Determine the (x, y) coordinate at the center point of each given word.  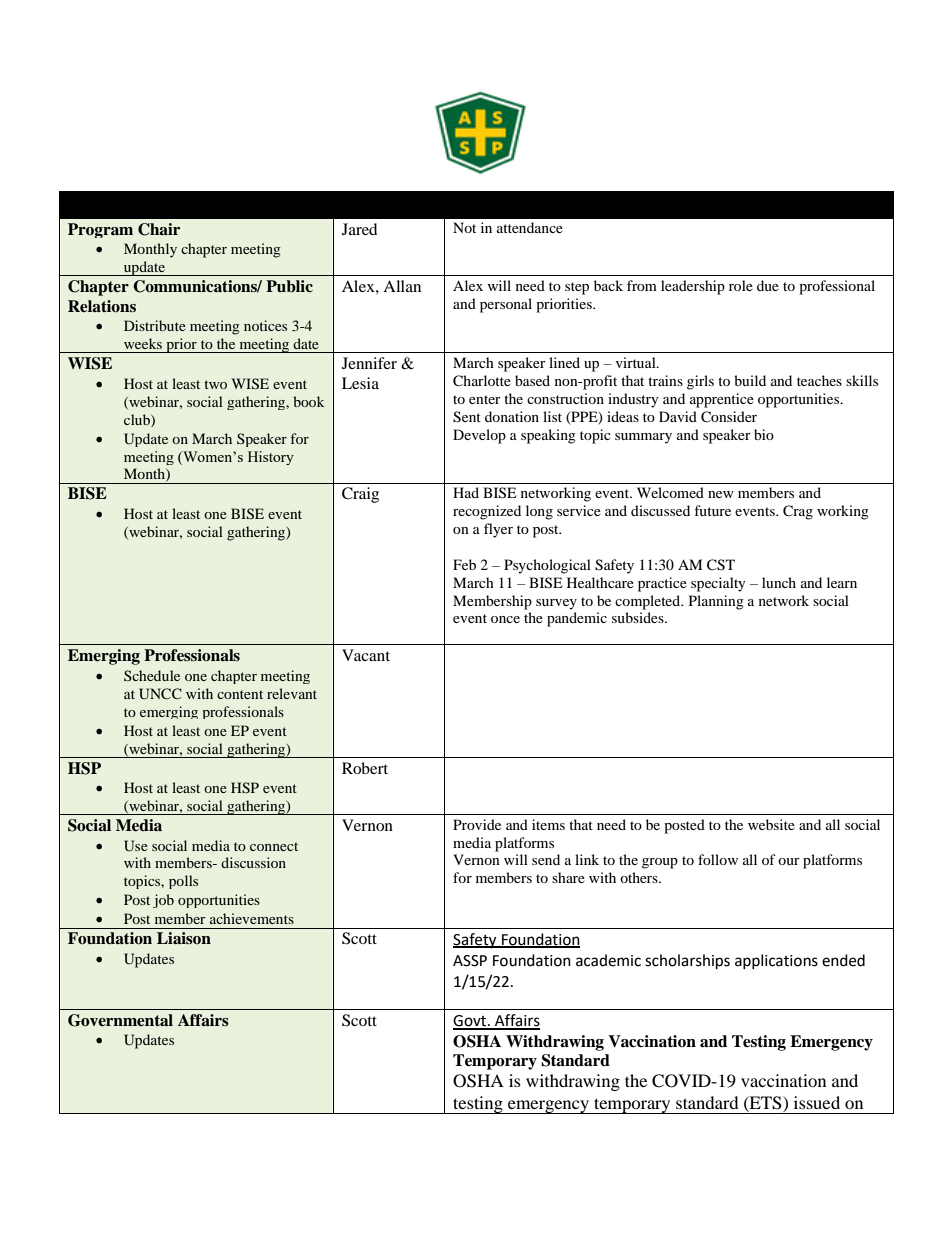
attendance (530, 227)
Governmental (120, 1020)
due (768, 285)
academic (608, 960)
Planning (716, 602)
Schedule (152, 675)
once (505, 619)
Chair (159, 229)
